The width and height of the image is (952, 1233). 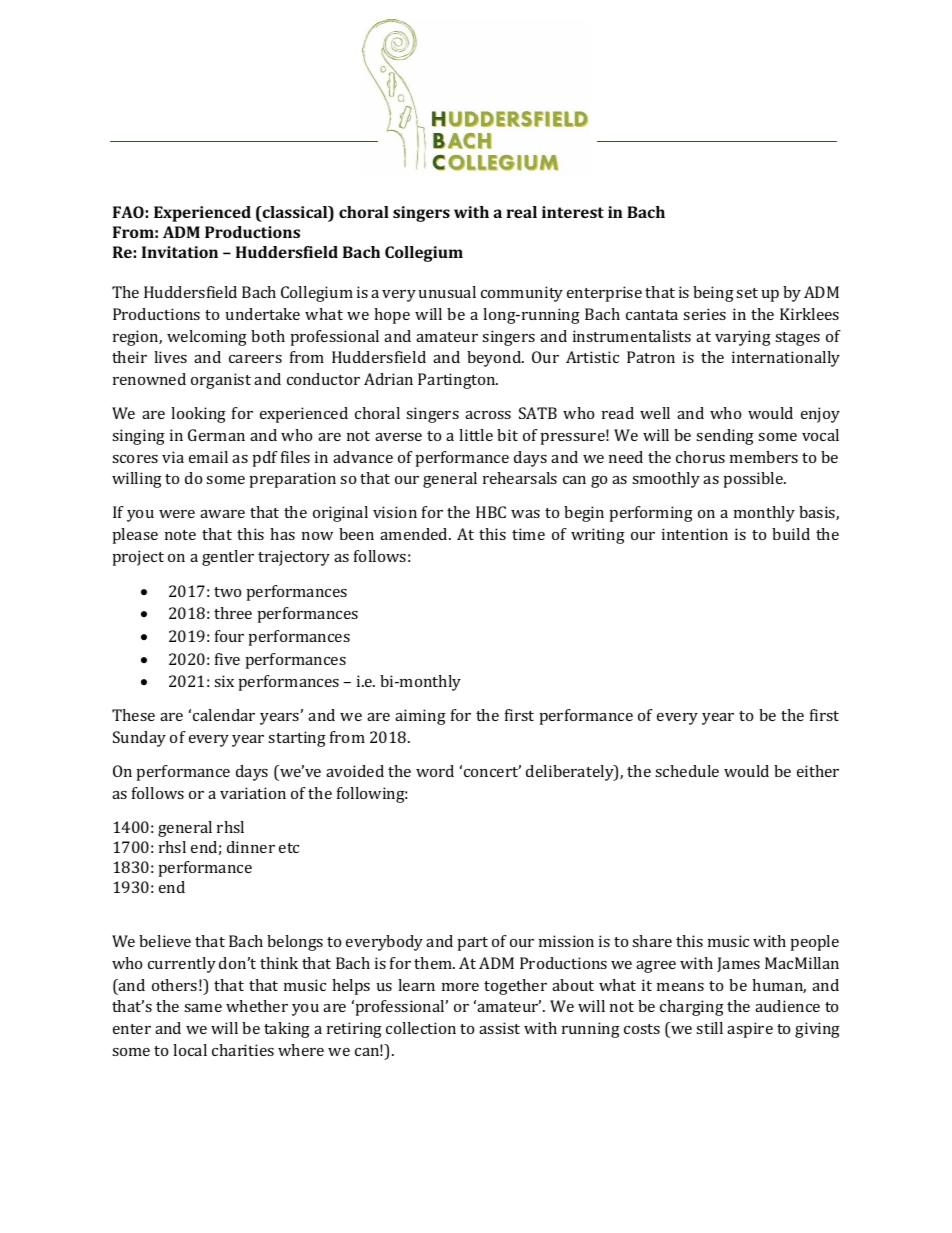 What do you see at coordinates (180, 252) in the image?
I see `Invitation` at bounding box center [180, 252].
